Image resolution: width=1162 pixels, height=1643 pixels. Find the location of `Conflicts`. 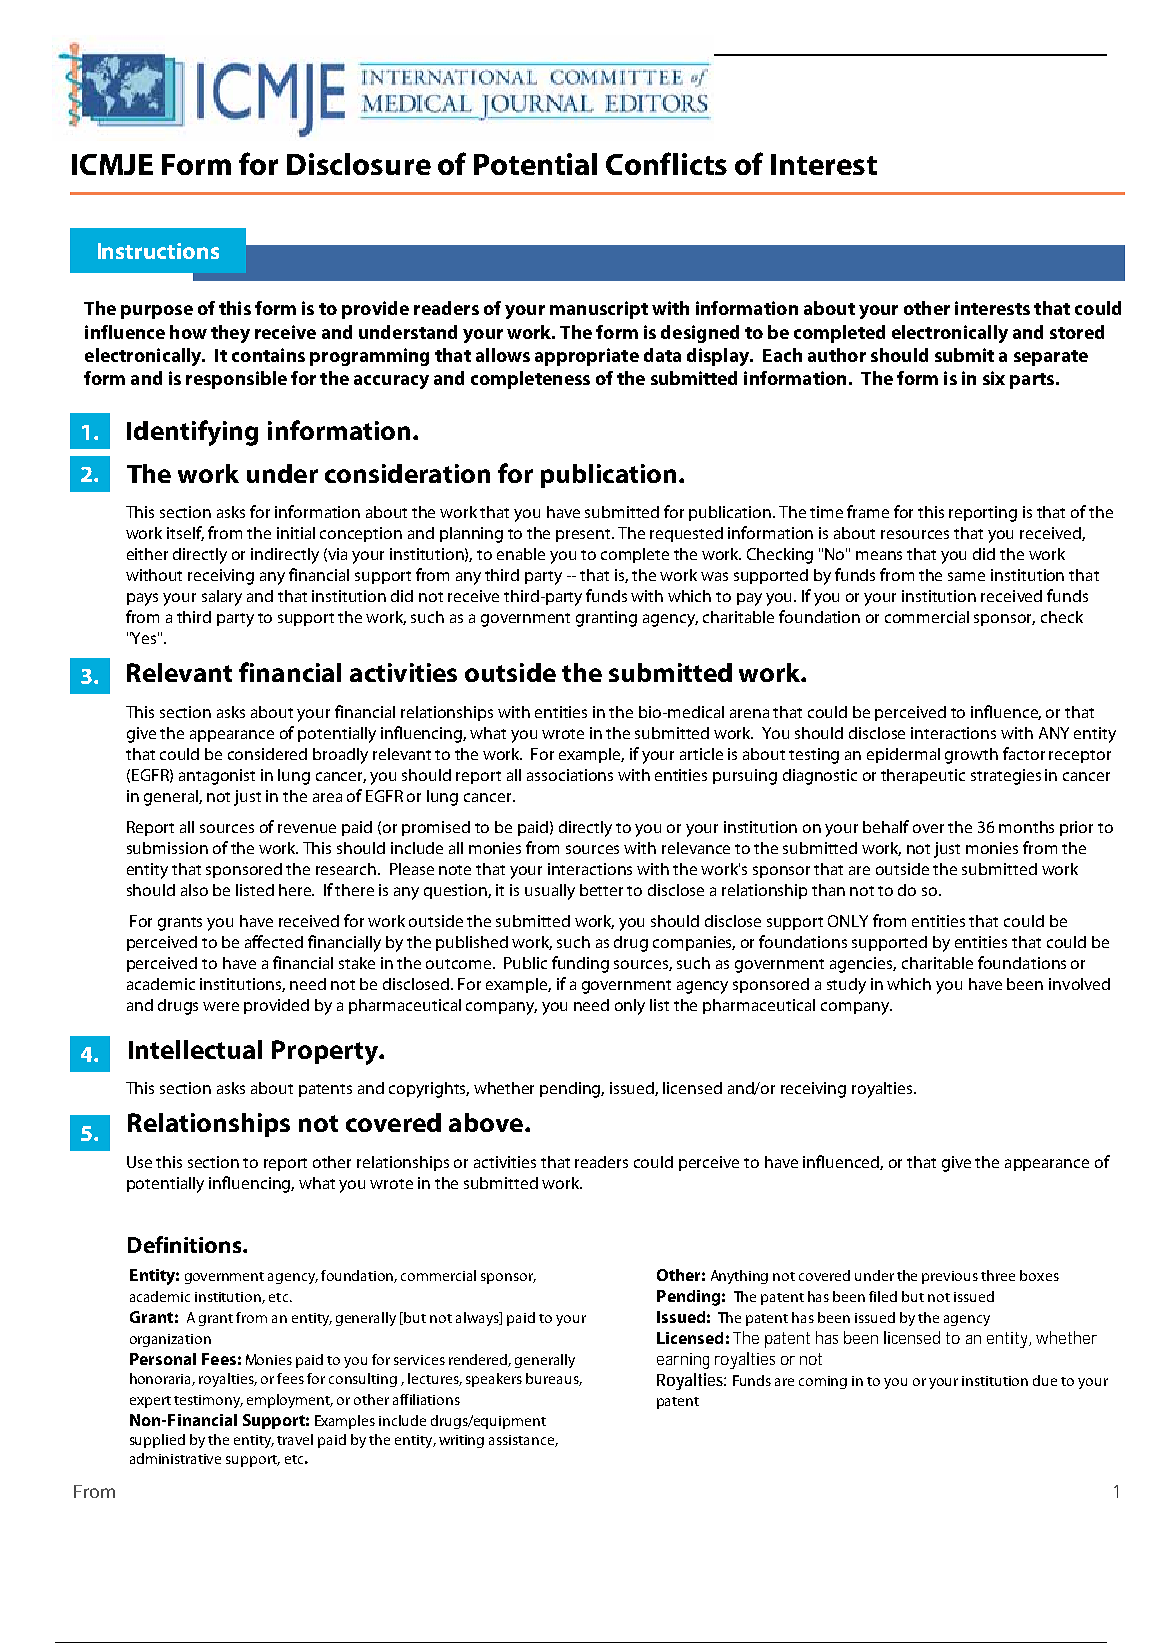

Conflicts is located at coordinates (666, 163).
